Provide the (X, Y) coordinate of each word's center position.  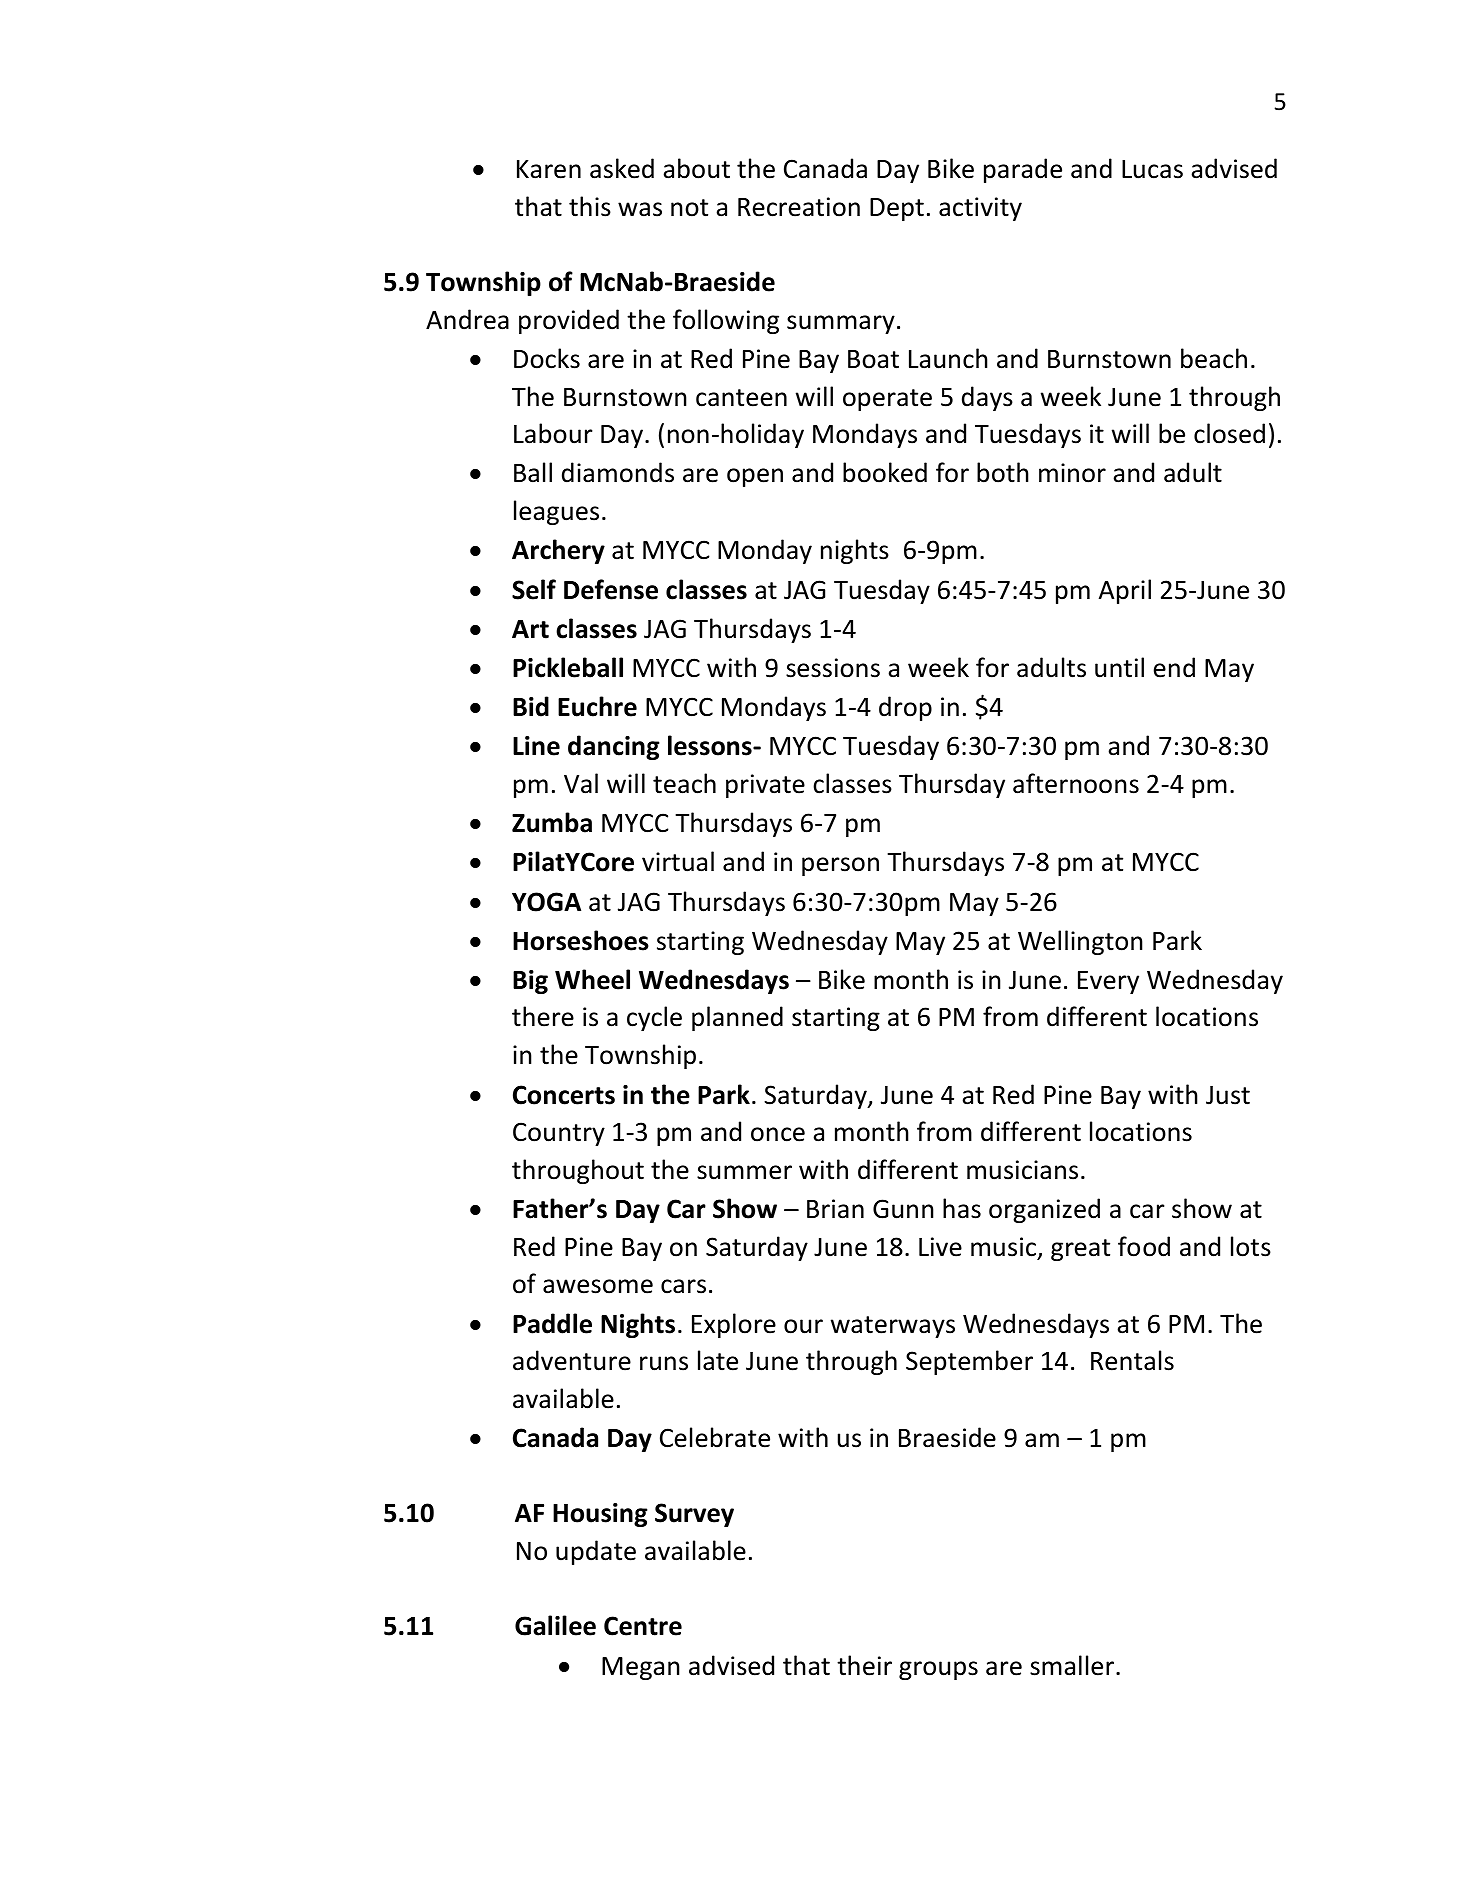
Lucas (1152, 169)
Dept (897, 209)
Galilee (555, 1625)
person (840, 866)
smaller (1073, 1665)
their (864, 1665)
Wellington (1080, 942)
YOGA (546, 902)
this (590, 206)
